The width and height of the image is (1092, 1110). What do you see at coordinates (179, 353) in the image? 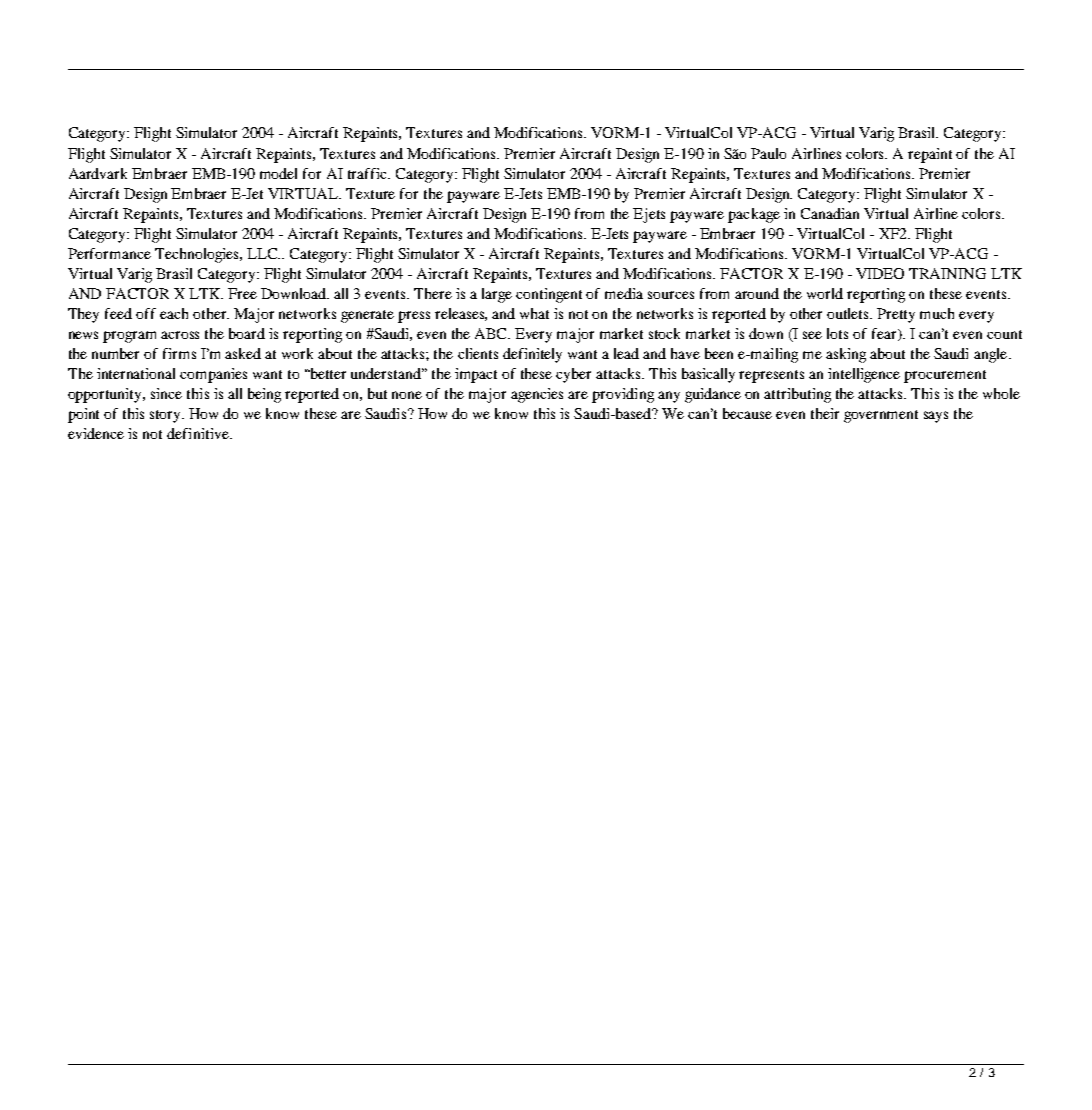
I see `firms` at bounding box center [179, 353].
